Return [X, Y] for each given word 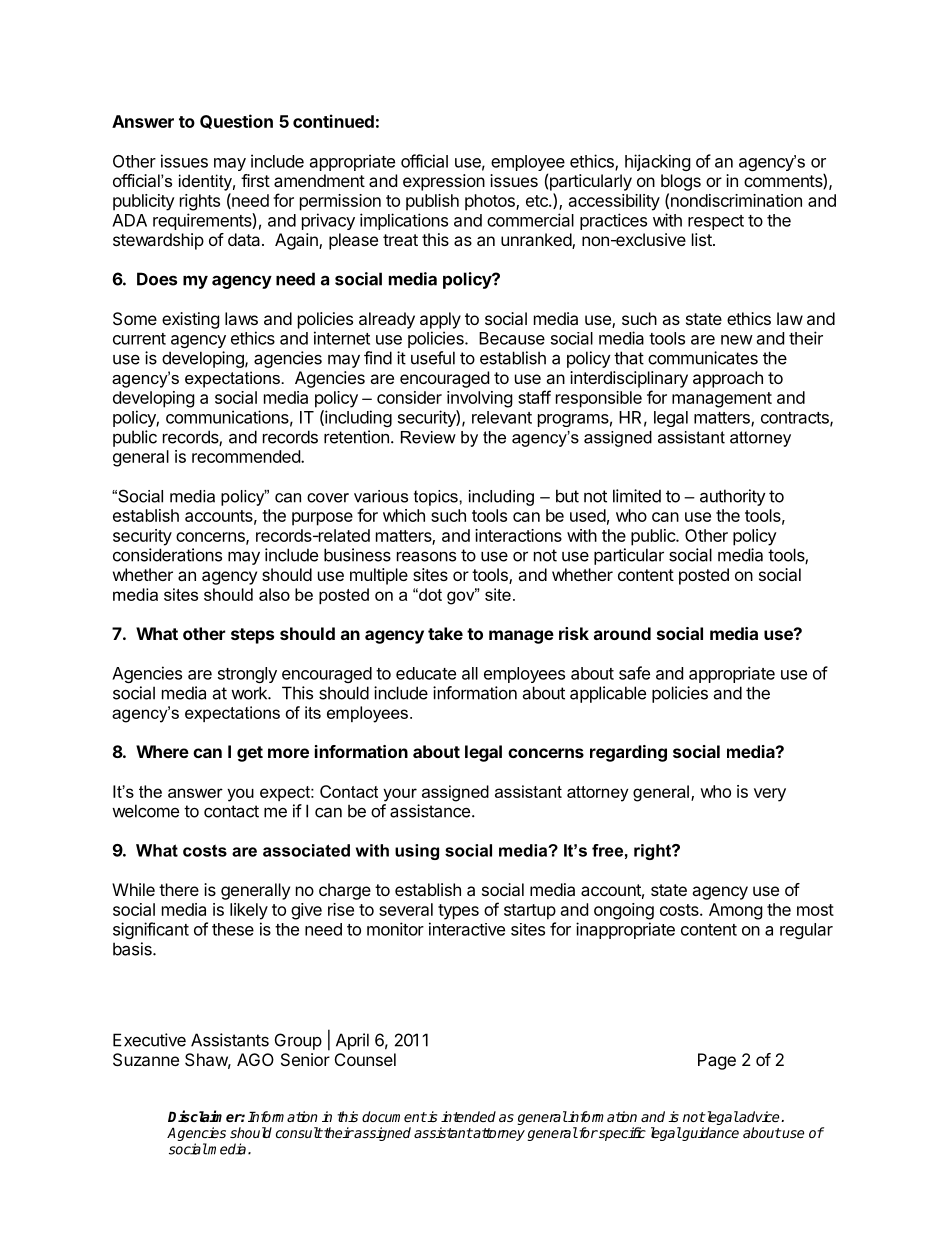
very [770, 795]
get [250, 754]
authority [733, 497]
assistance [430, 811]
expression [444, 182]
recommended [247, 456]
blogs [681, 182]
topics [437, 498]
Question [236, 121]
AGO [255, 1059]
